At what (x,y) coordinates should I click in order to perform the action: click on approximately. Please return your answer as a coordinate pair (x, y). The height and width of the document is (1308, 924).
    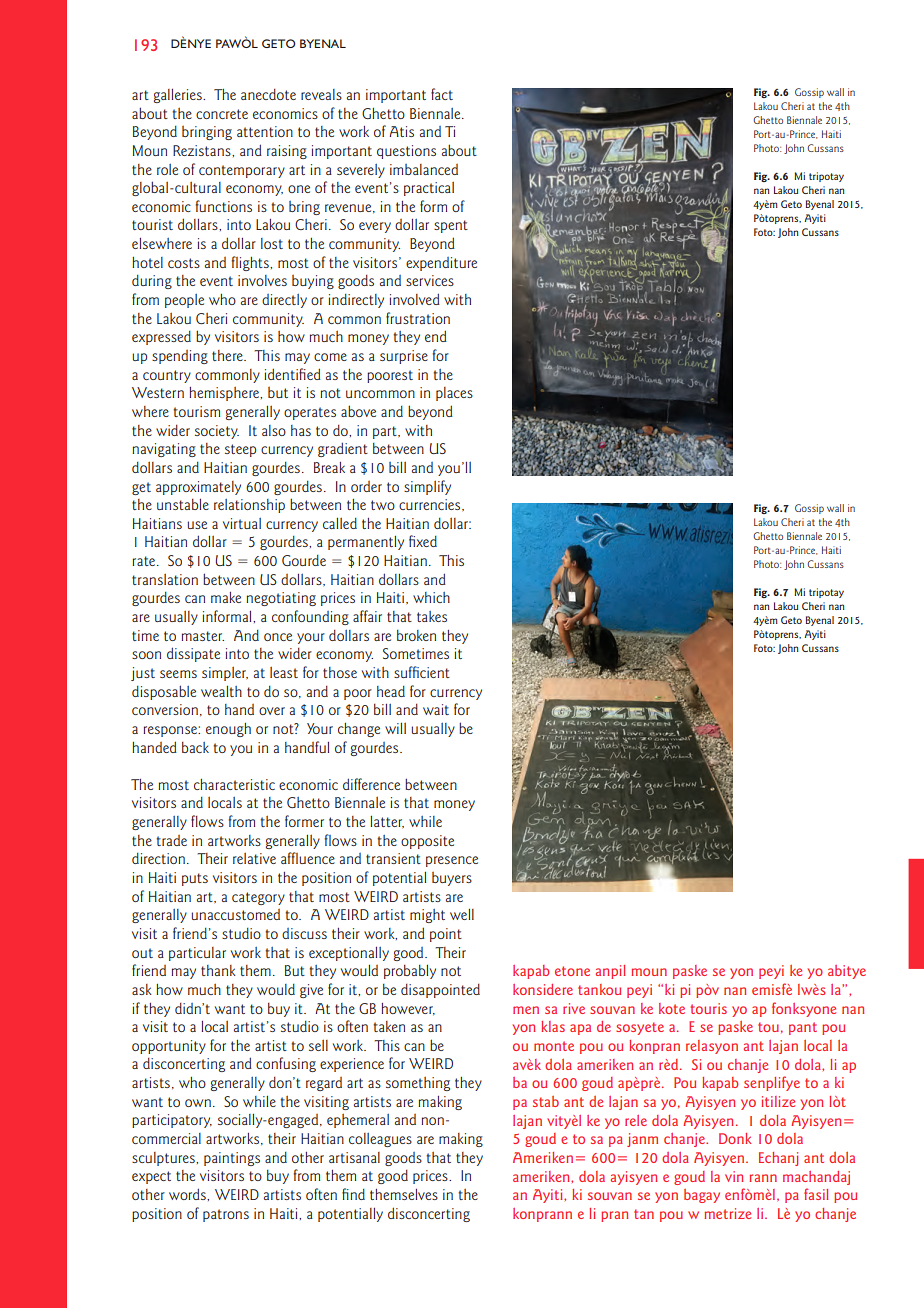
    Looking at the image, I should click on (198, 488).
